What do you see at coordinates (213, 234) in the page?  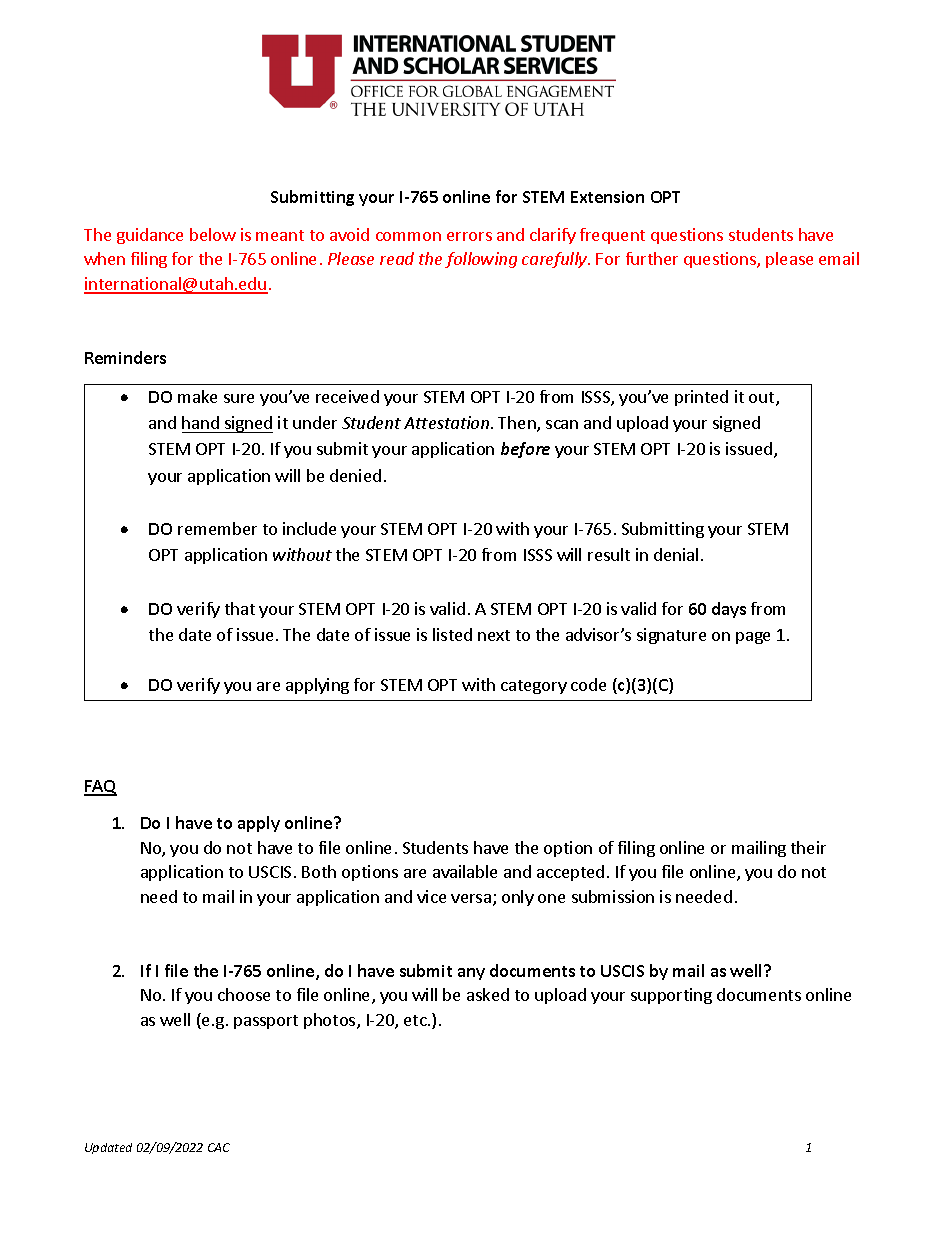 I see `below` at bounding box center [213, 234].
